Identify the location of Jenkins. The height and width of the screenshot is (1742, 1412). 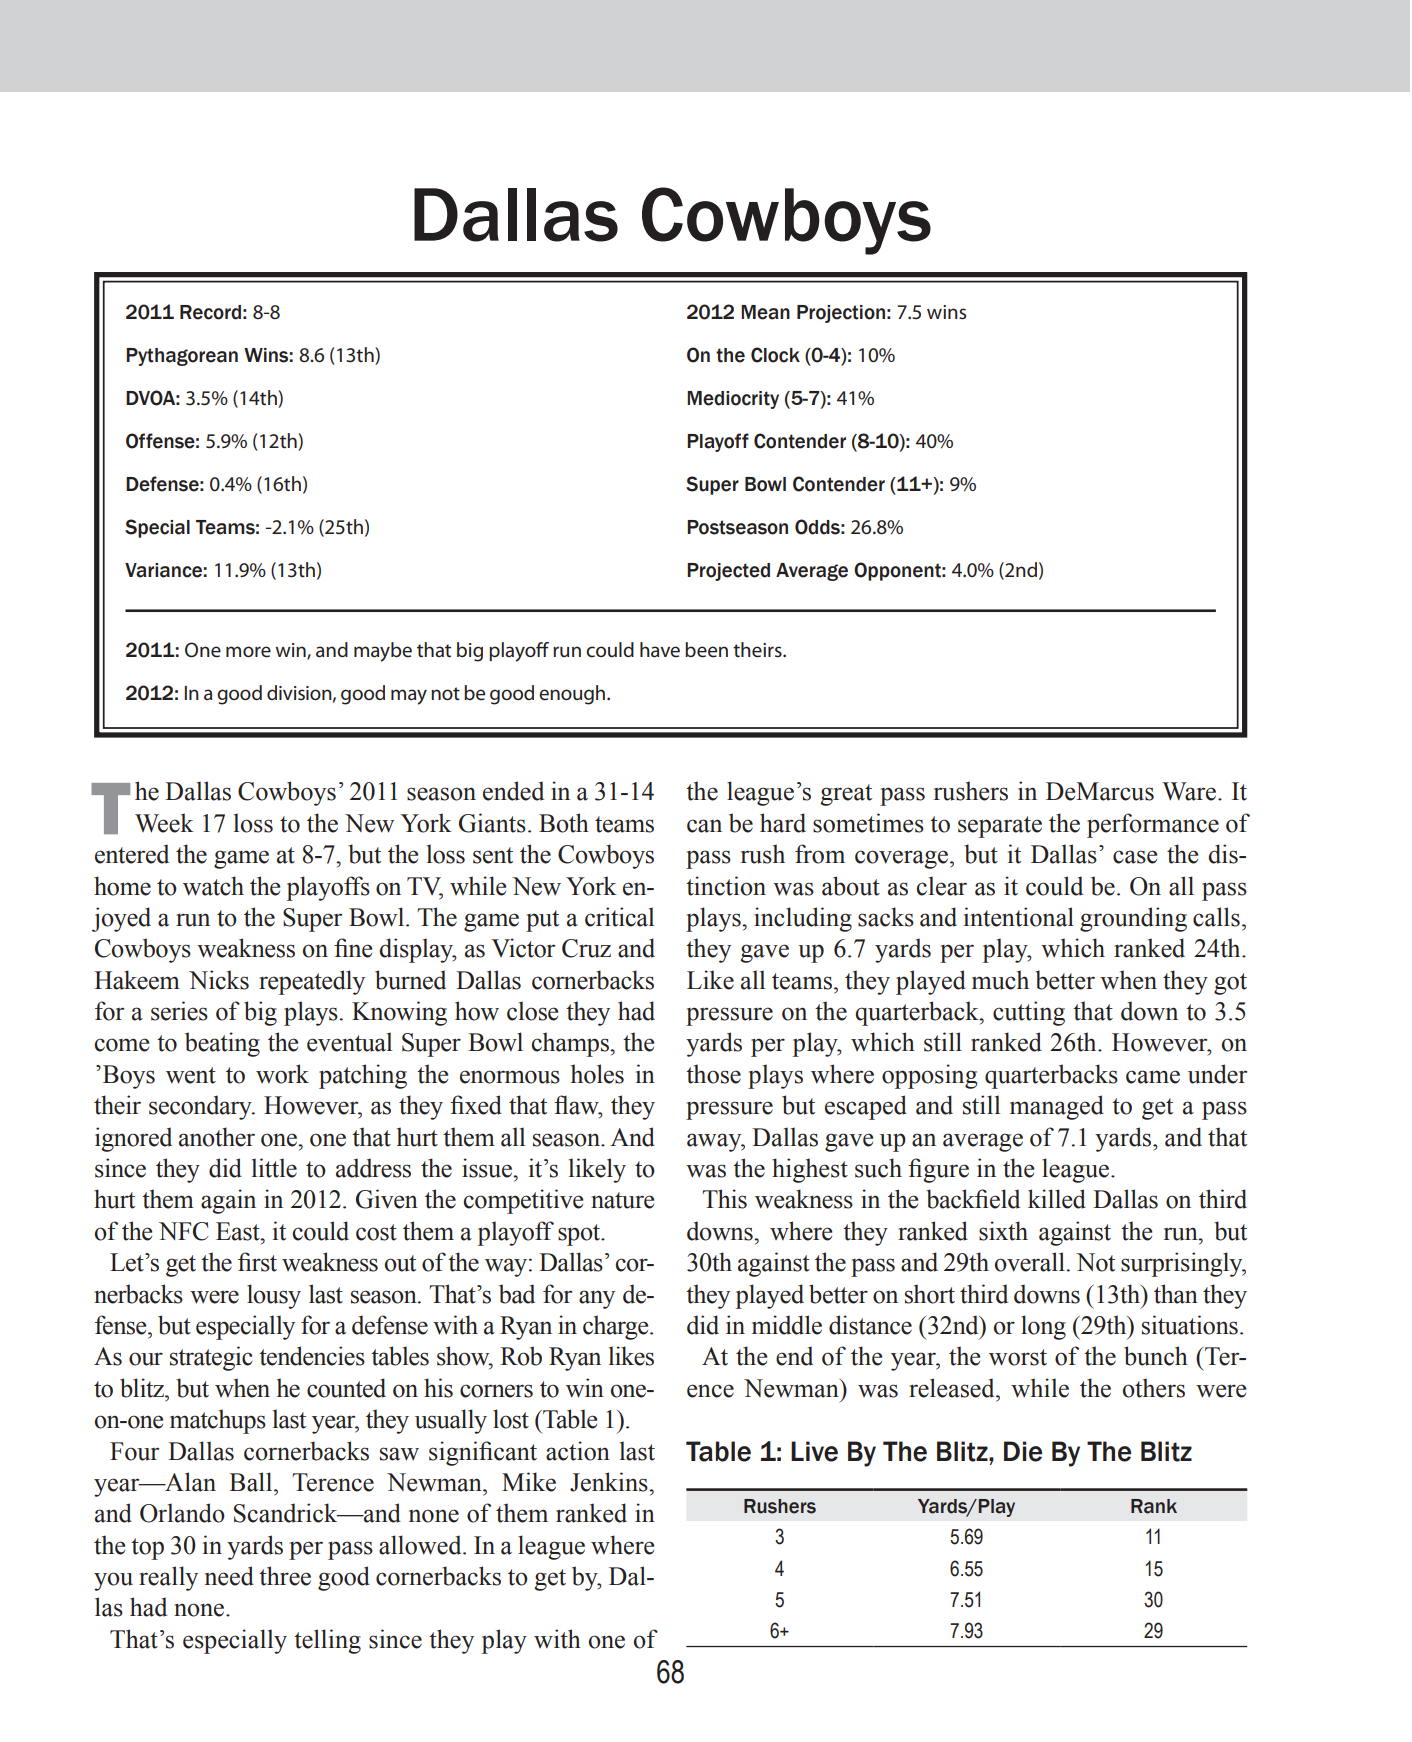
(610, 1482).
